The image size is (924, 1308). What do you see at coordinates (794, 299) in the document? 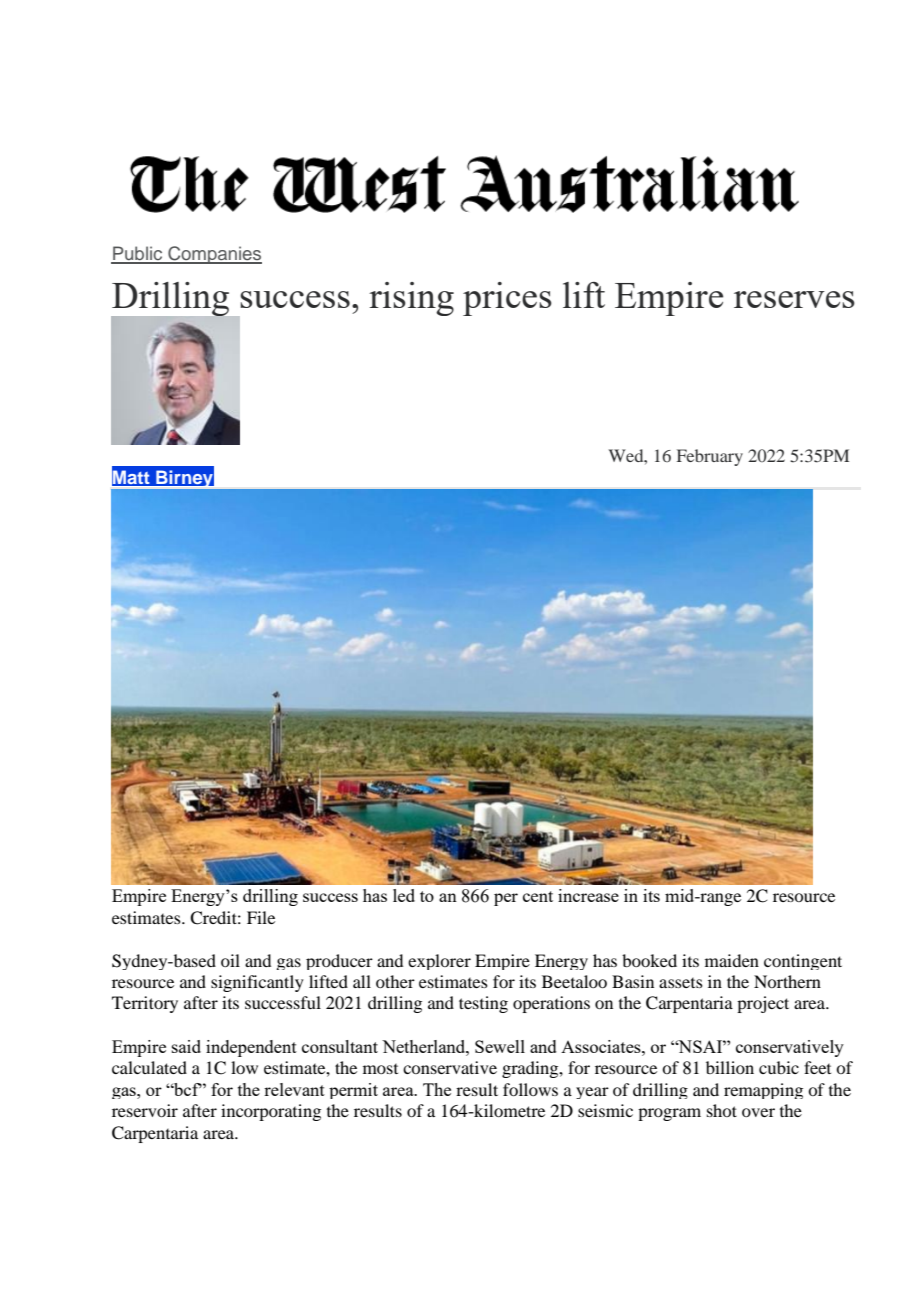
I see `reserves` at bounding box center [794, 299].
